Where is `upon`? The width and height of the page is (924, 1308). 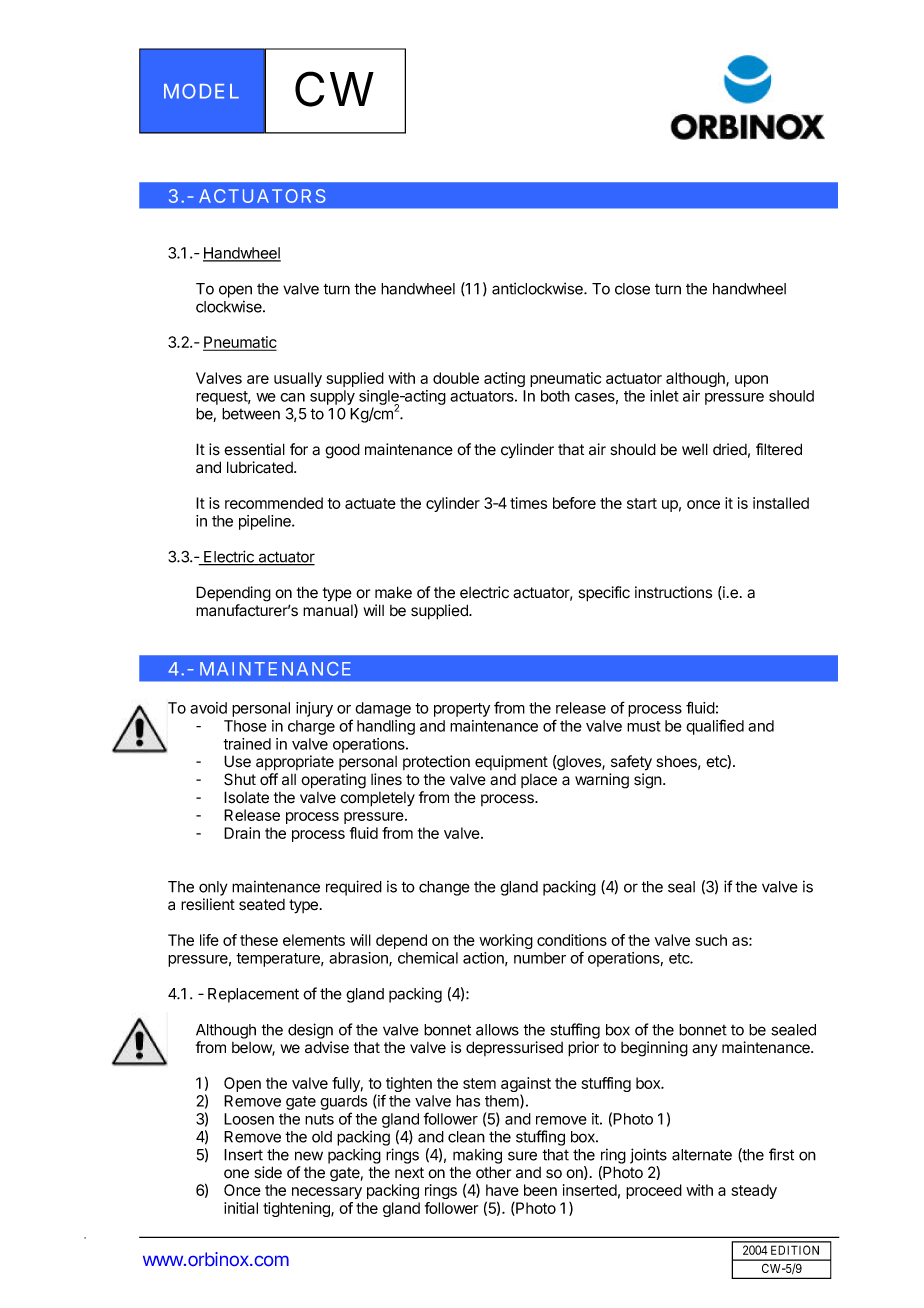
upon is located at coordinates (751, 381).
